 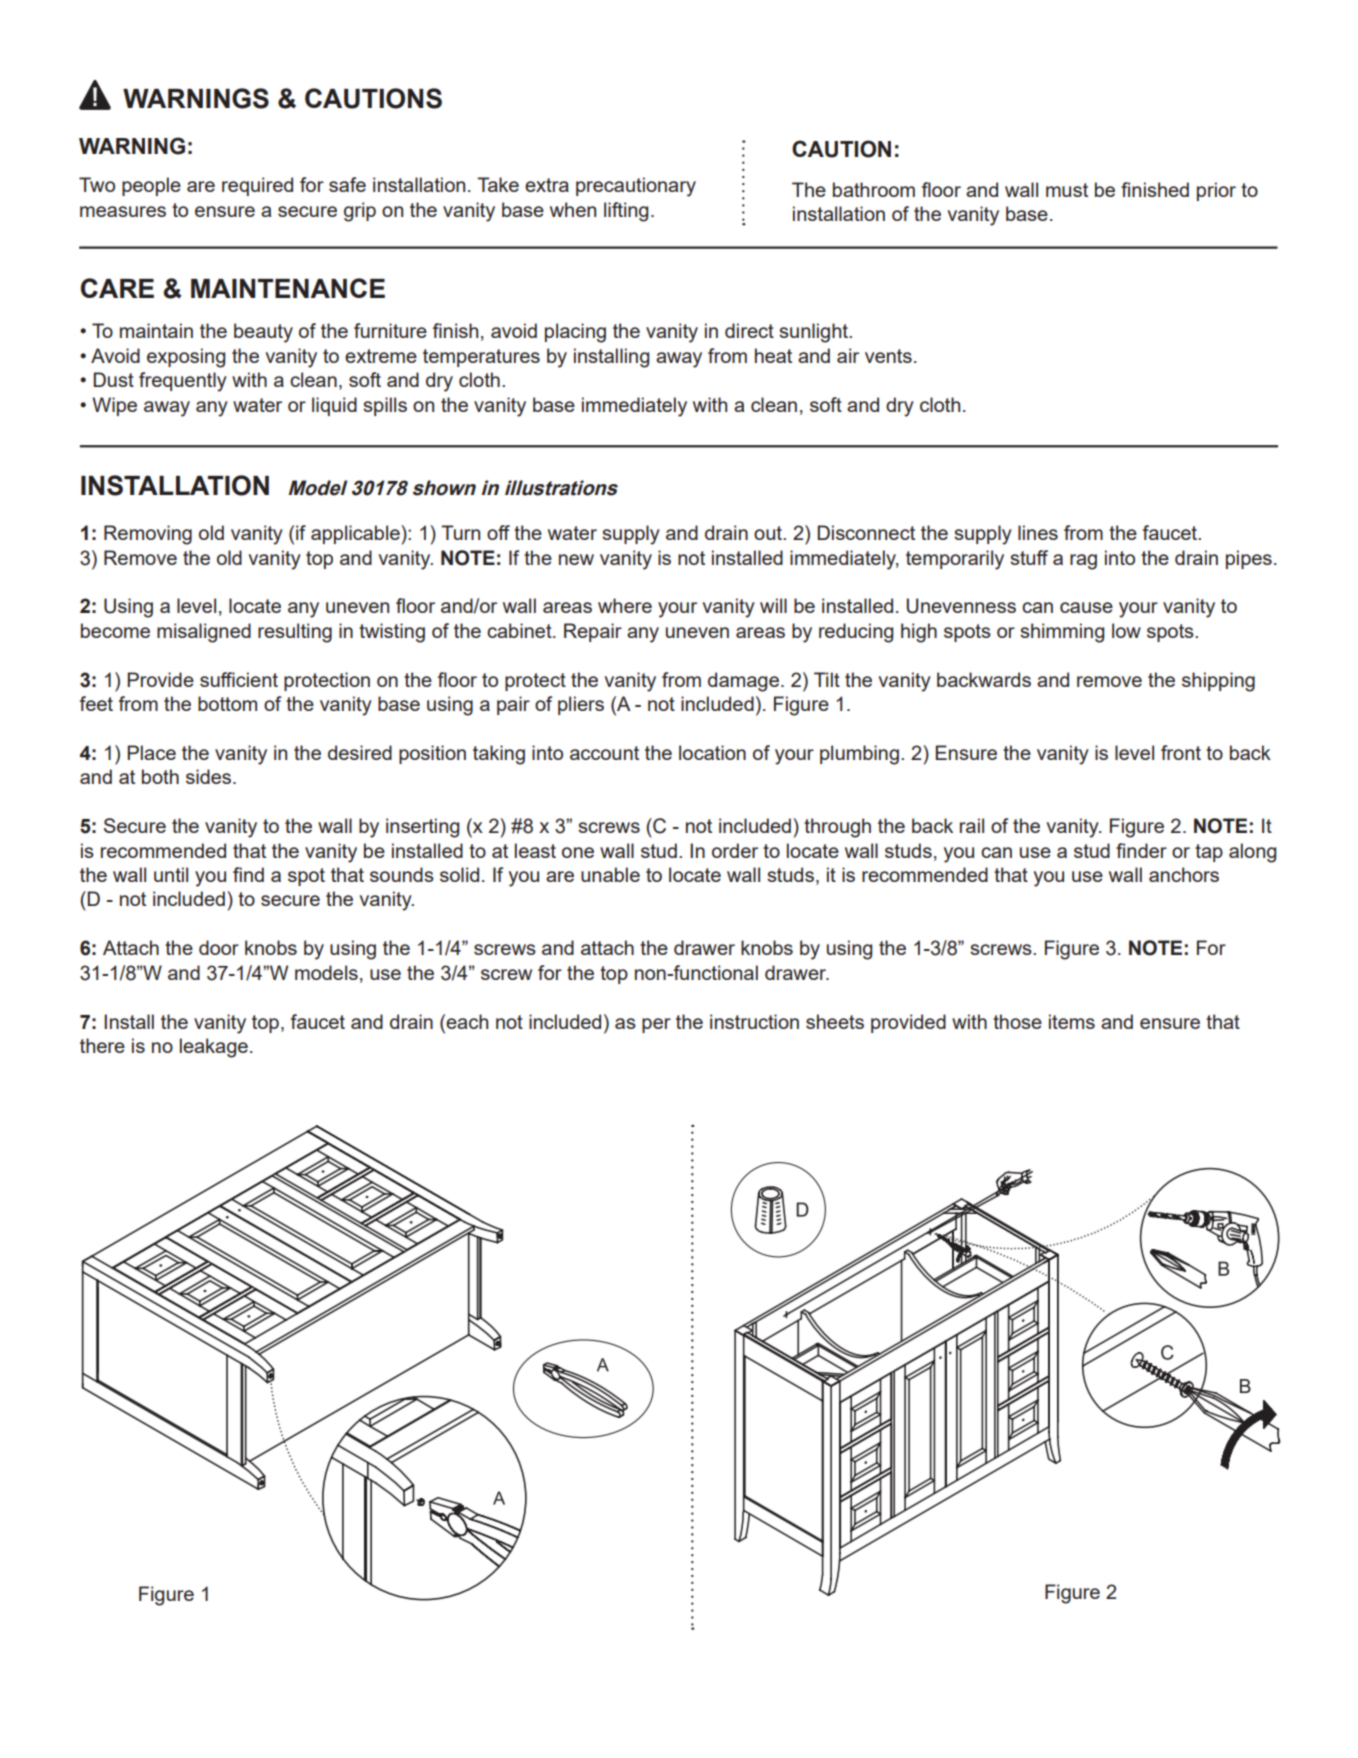 I want to click on lines, so click(x=1038, y=532).
